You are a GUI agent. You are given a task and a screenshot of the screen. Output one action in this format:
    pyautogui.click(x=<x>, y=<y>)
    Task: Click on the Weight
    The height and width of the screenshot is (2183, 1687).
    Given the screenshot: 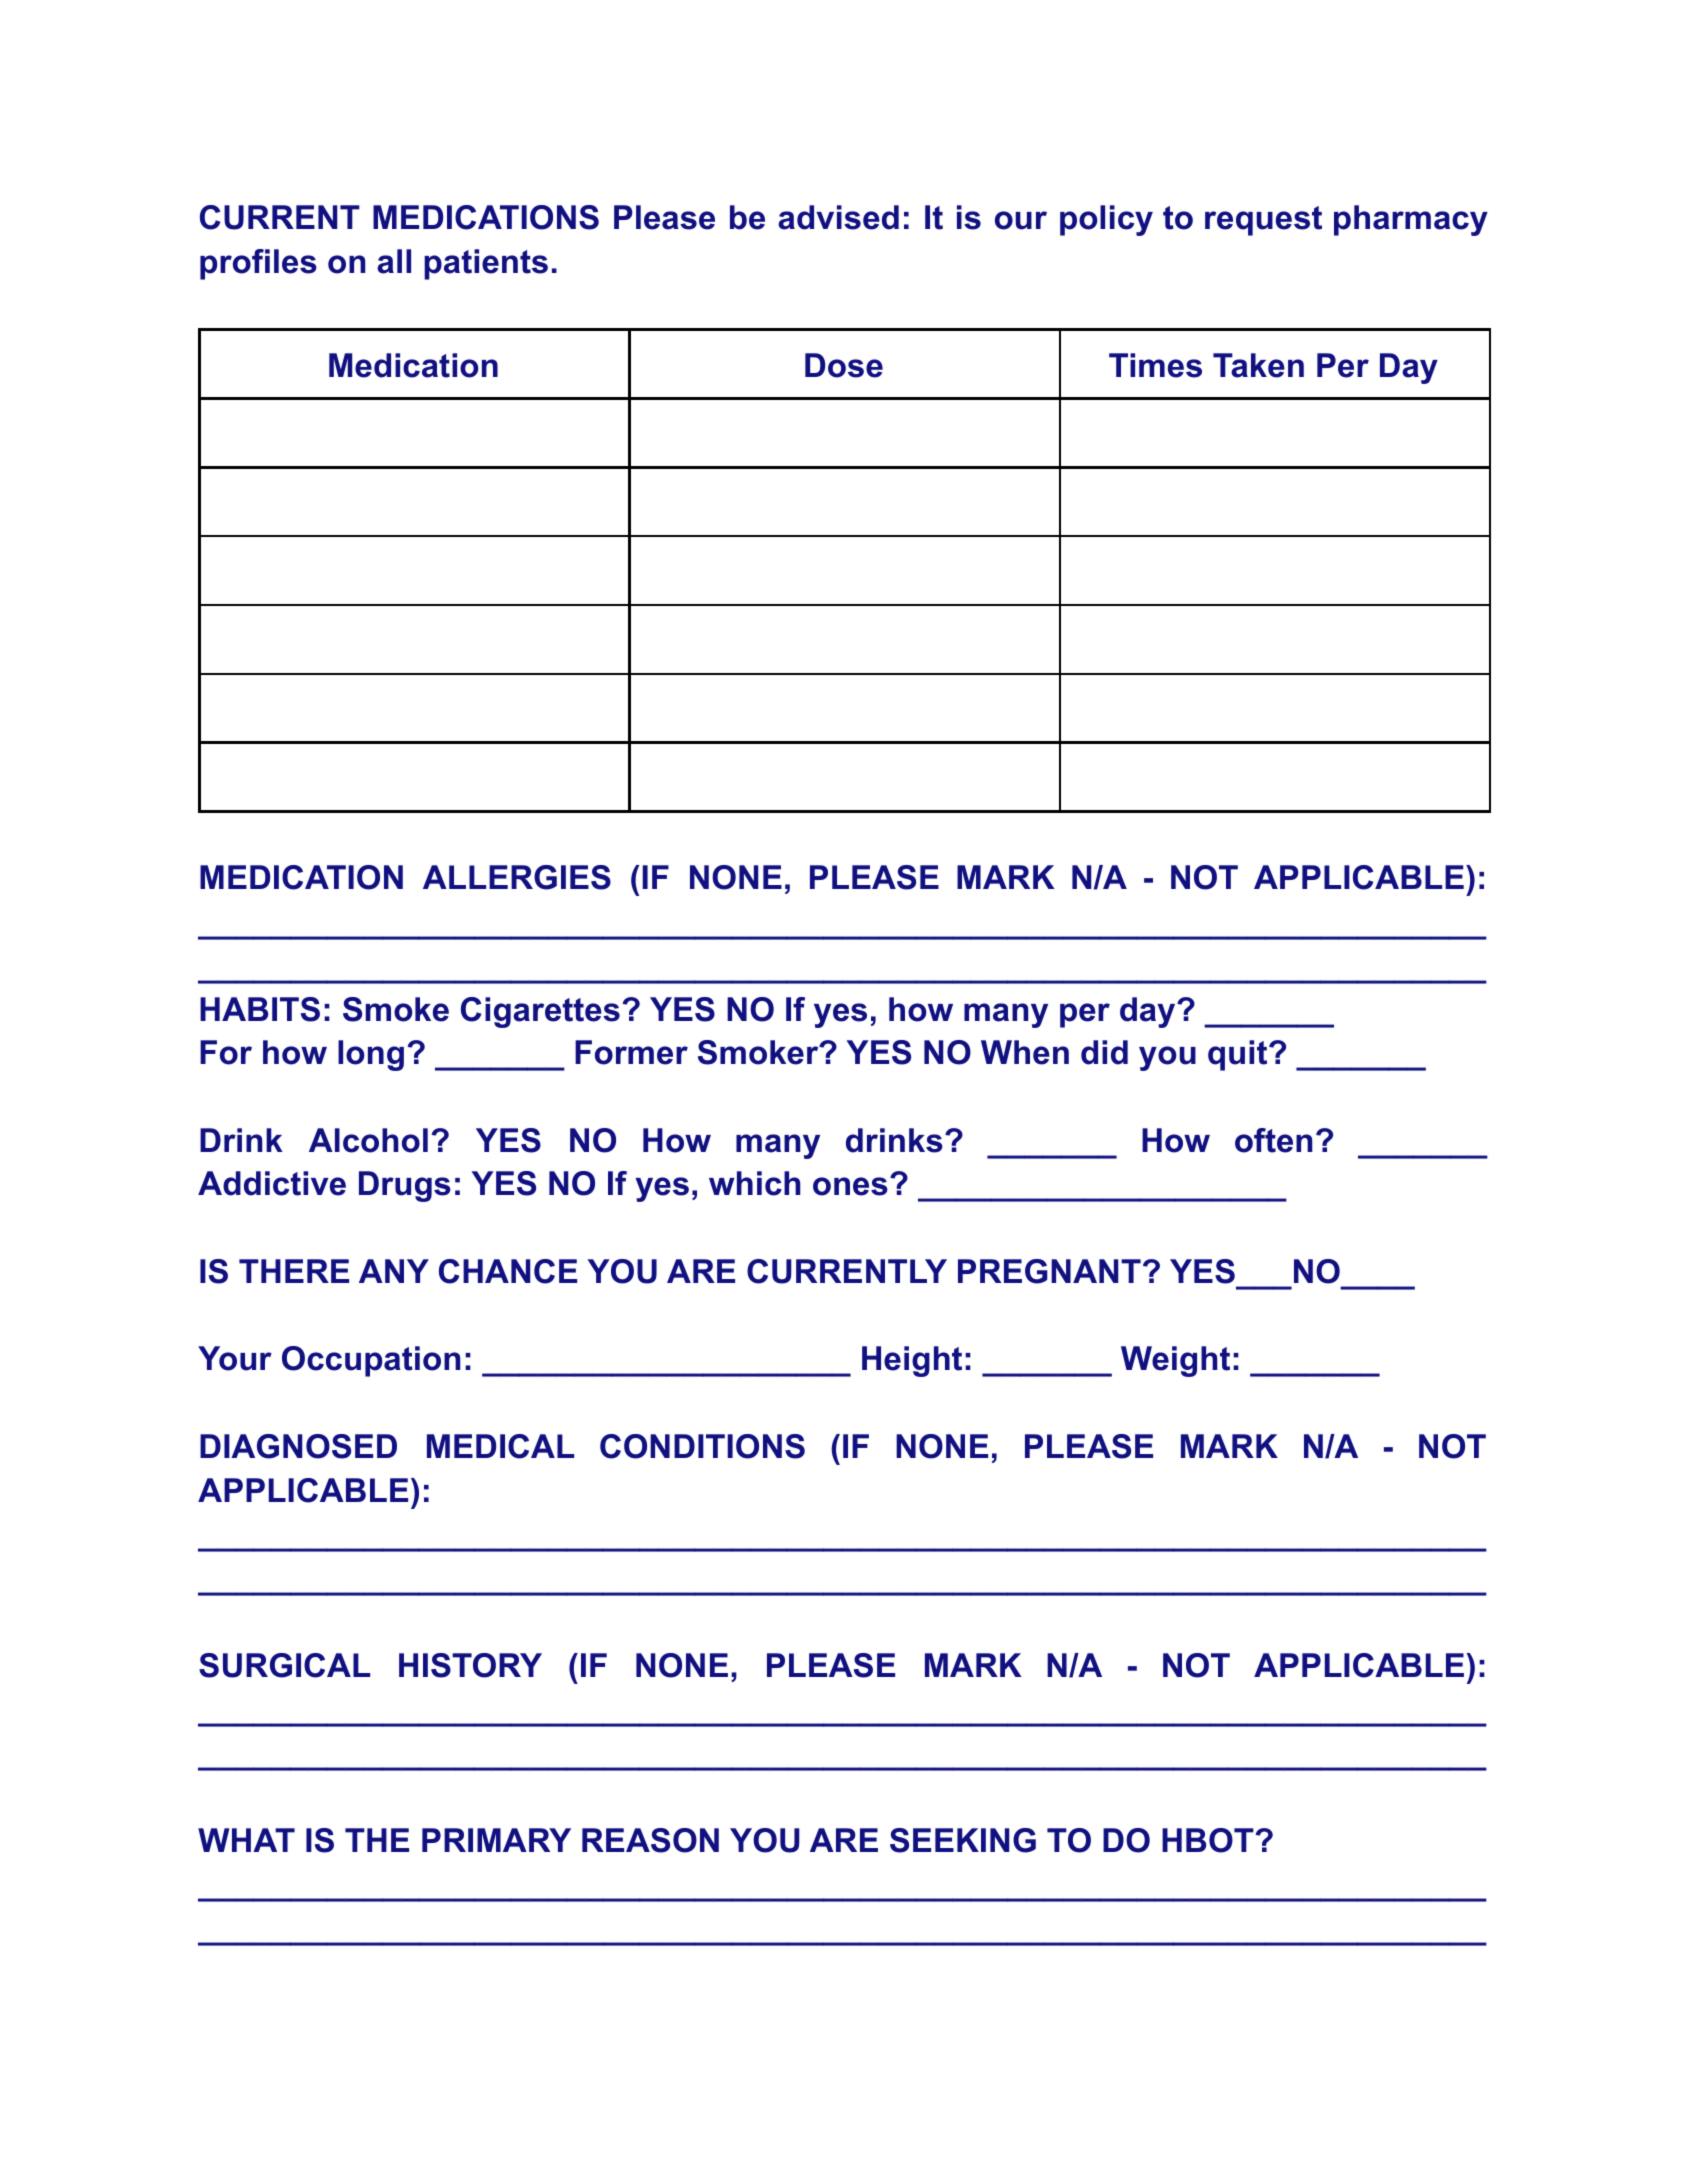 What is the action you would take?
    pyautogui.click(x=1175, y=1361)
